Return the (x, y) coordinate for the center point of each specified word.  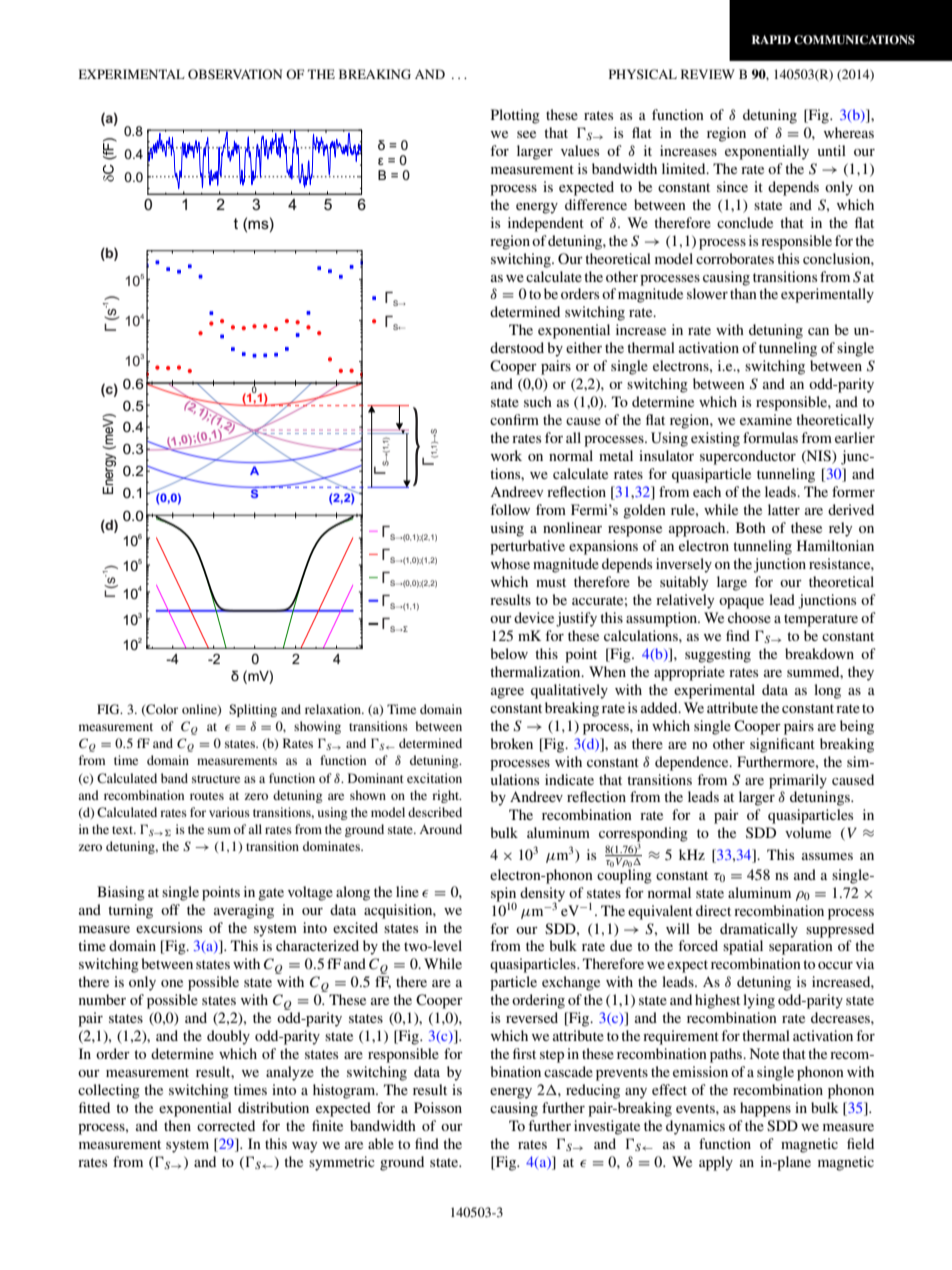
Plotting (515, 116)
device (534, 617)
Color (161, 710)
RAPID (771, 39)
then (177, 1125)
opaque (741, 603)
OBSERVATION (235, 74)
